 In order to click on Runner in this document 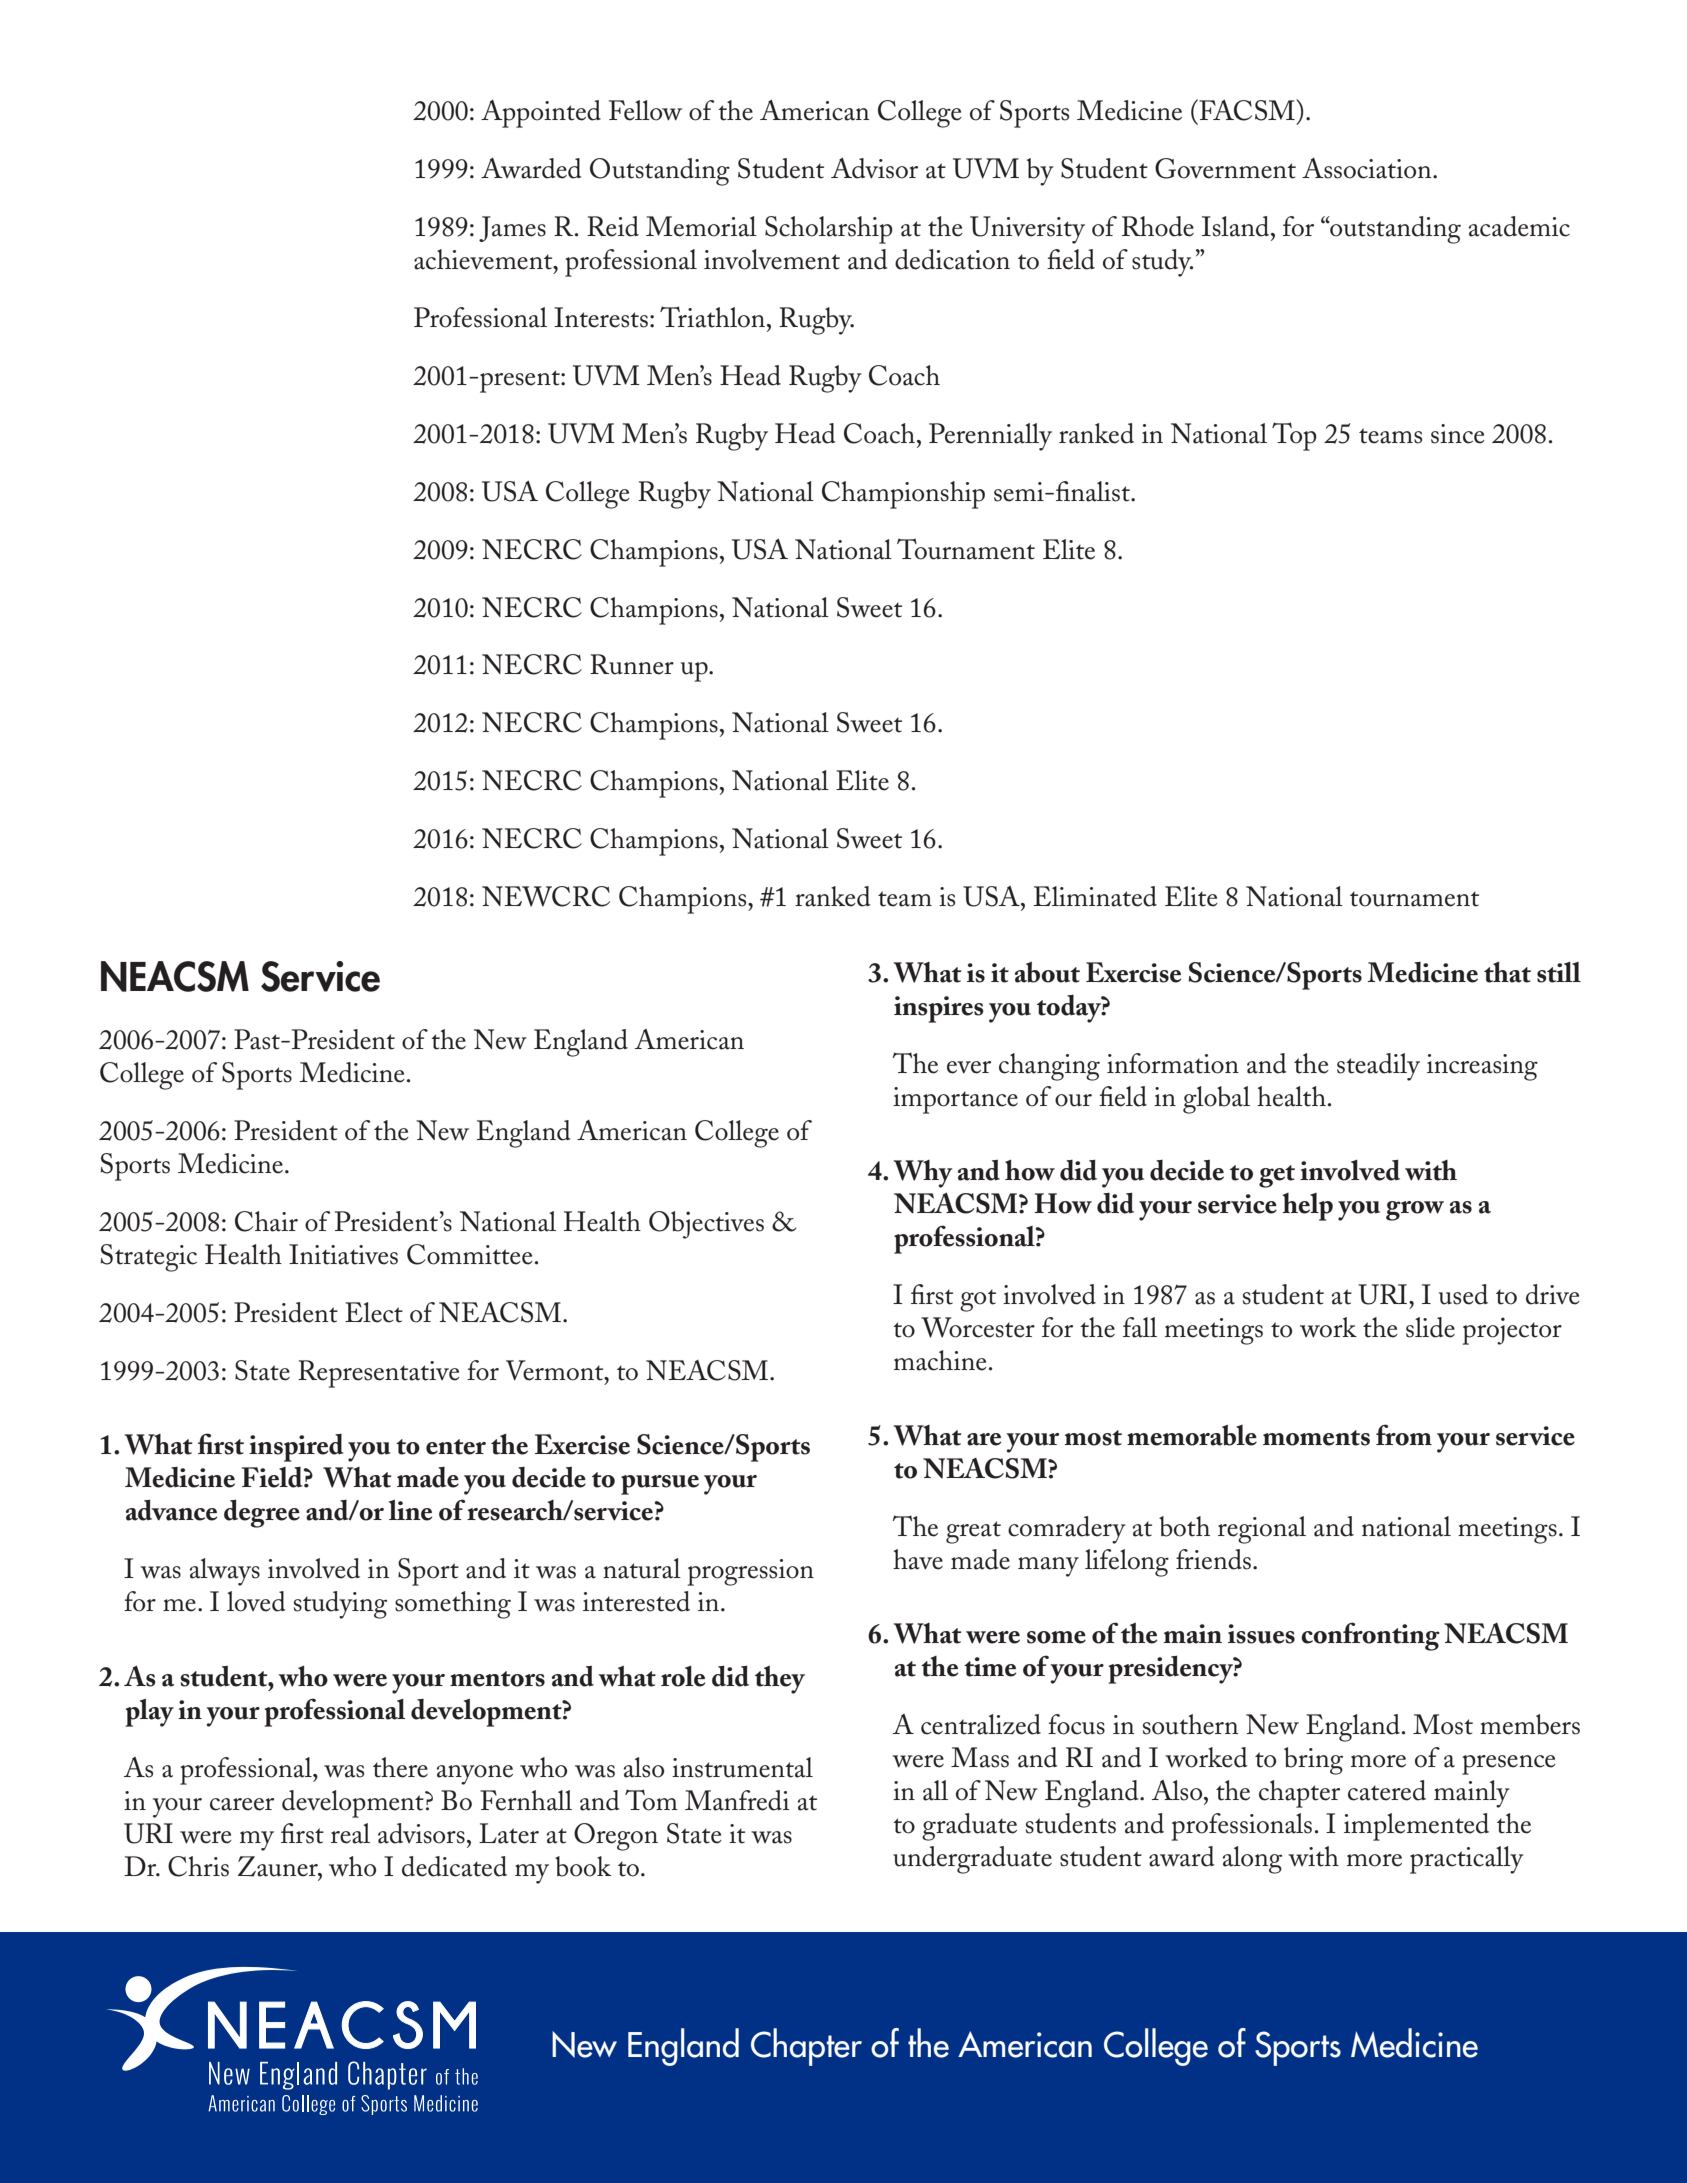, I will do `click(632, 664)`.
